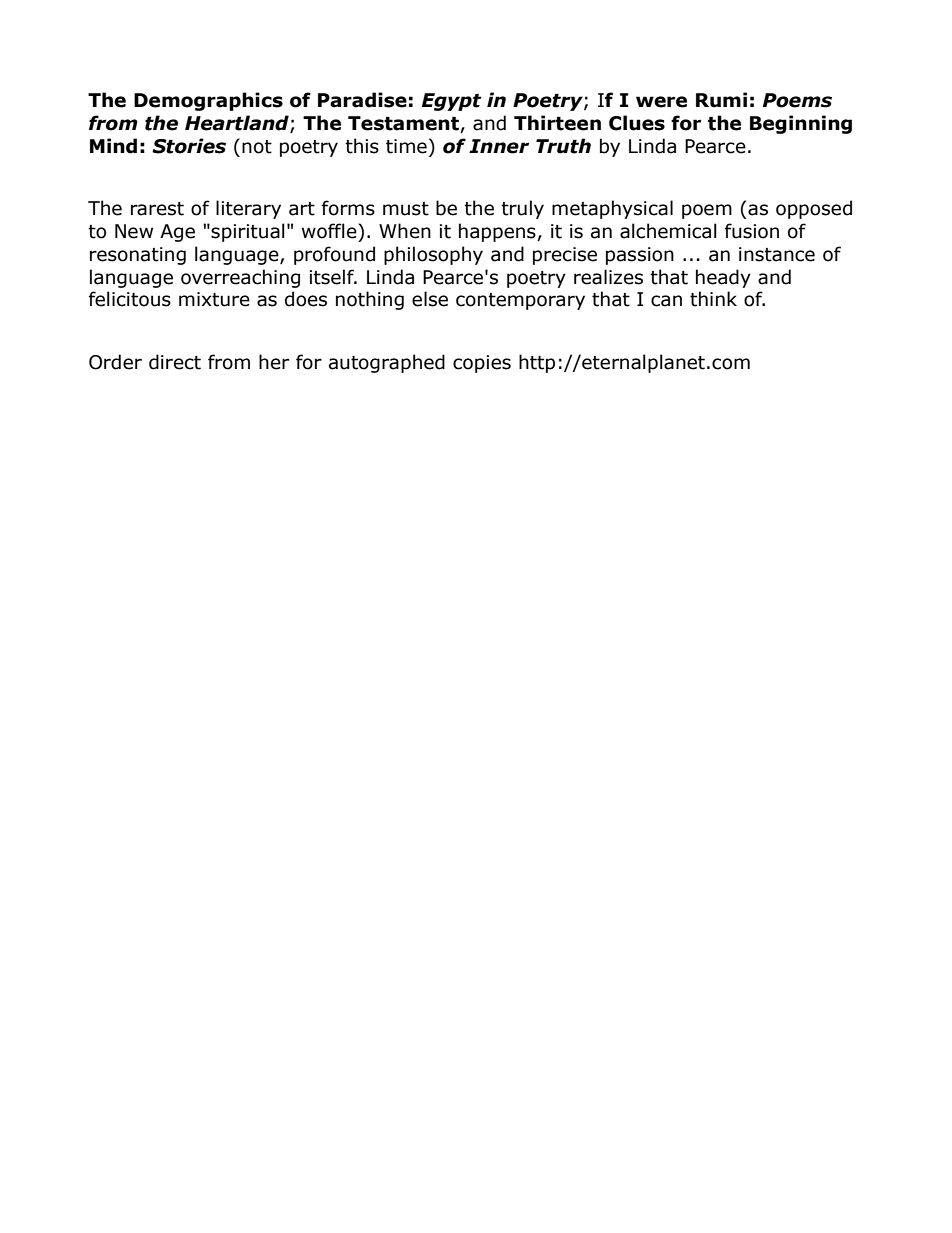 This document has width=952, height=1233. Describe the element at coordinates (752, 231) in the document. I see `fusion` at that location.
